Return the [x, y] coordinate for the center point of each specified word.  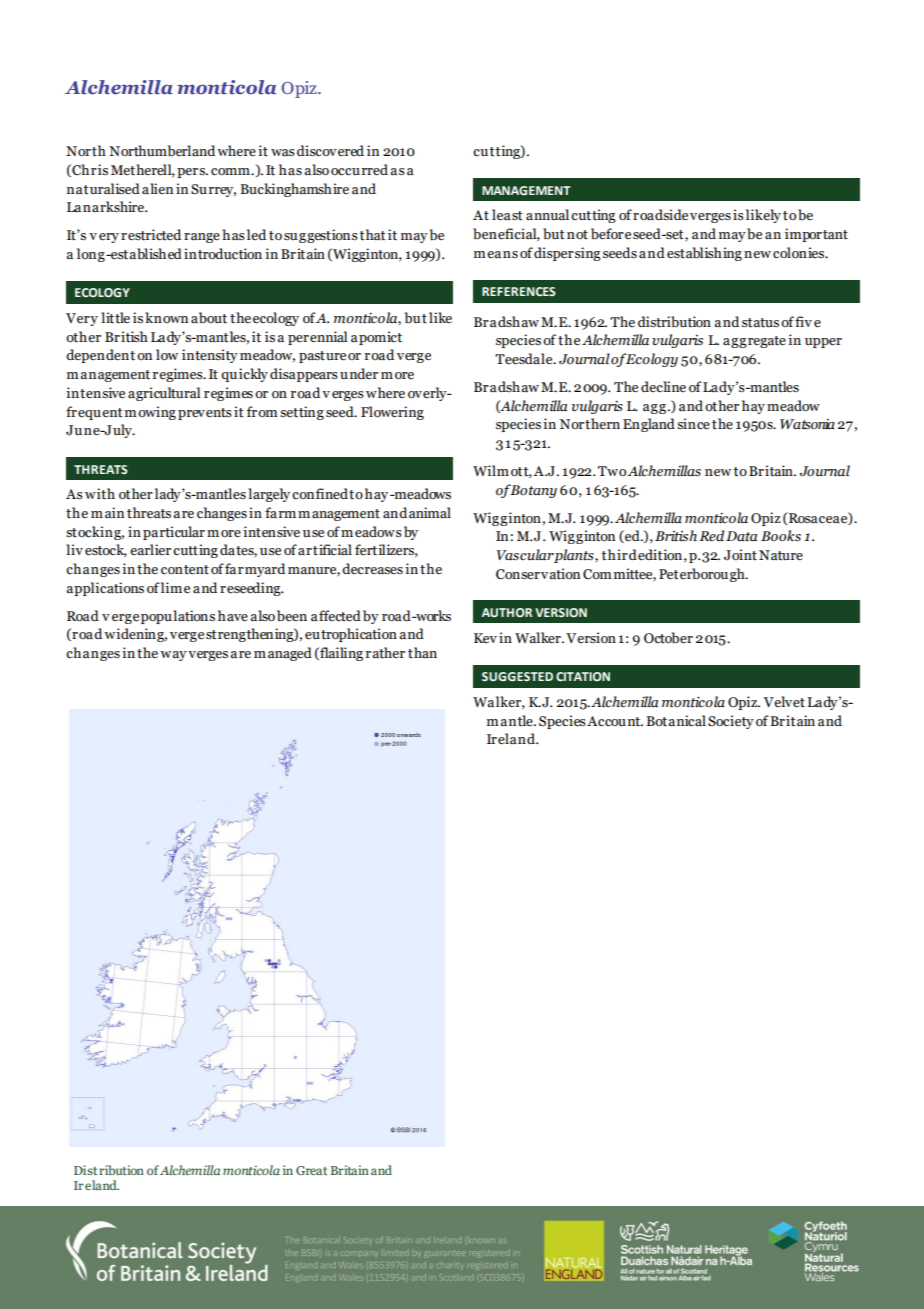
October [668, 638]
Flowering [392, 413]
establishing [704, 254]
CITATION [583, 676]
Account [615, 721]
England [649, 425]
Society [731, 722]
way [173, 656]
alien [157, 189]
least [507, 215]
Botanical [676, 721]
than [422, 653]
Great [311, 1170]
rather [385, 653]
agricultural [164, 394]
